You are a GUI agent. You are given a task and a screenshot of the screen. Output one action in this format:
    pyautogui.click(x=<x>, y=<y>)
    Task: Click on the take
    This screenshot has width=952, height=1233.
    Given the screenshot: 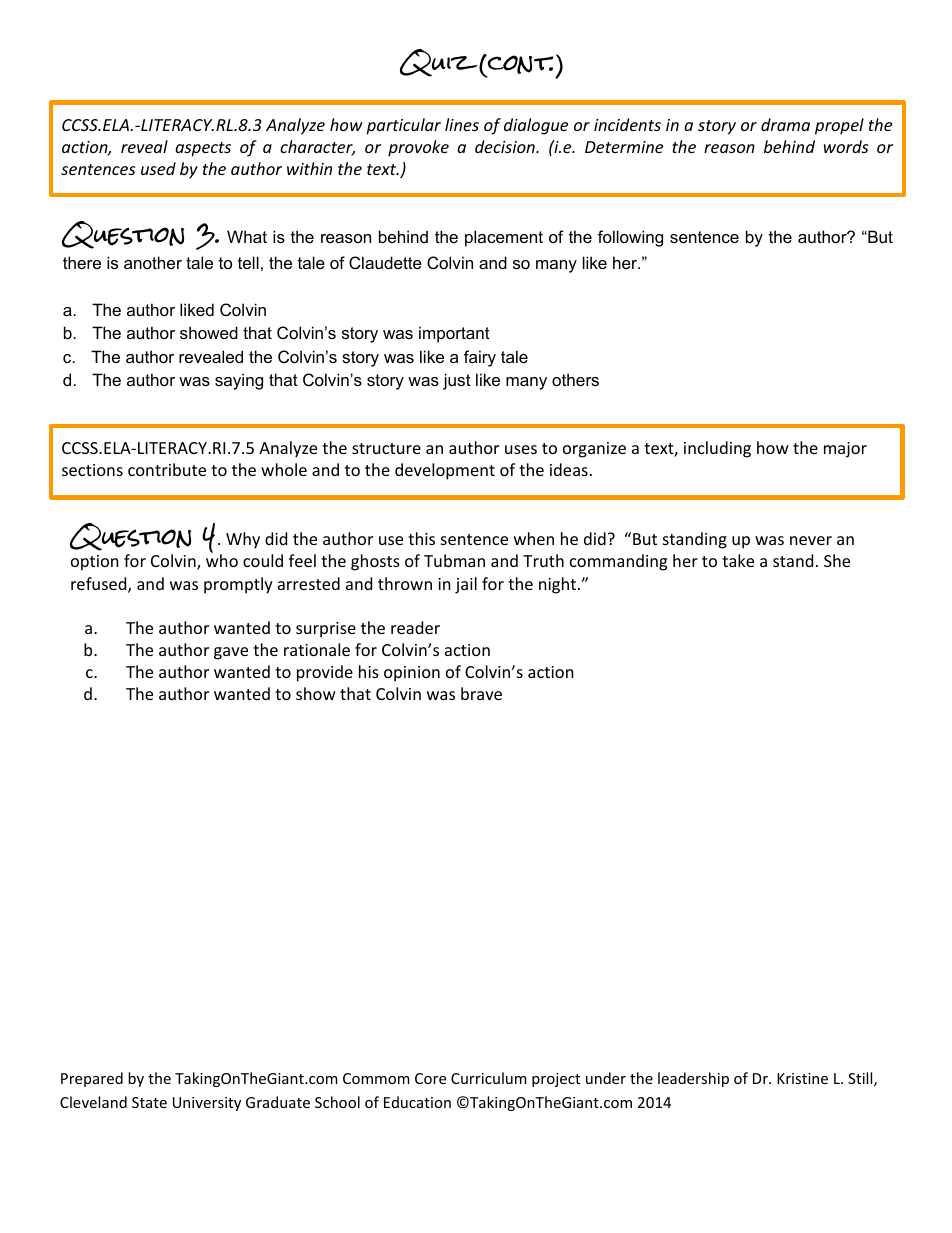 What is the action you would take?
    pyautogui.click(x=738, y=560)
